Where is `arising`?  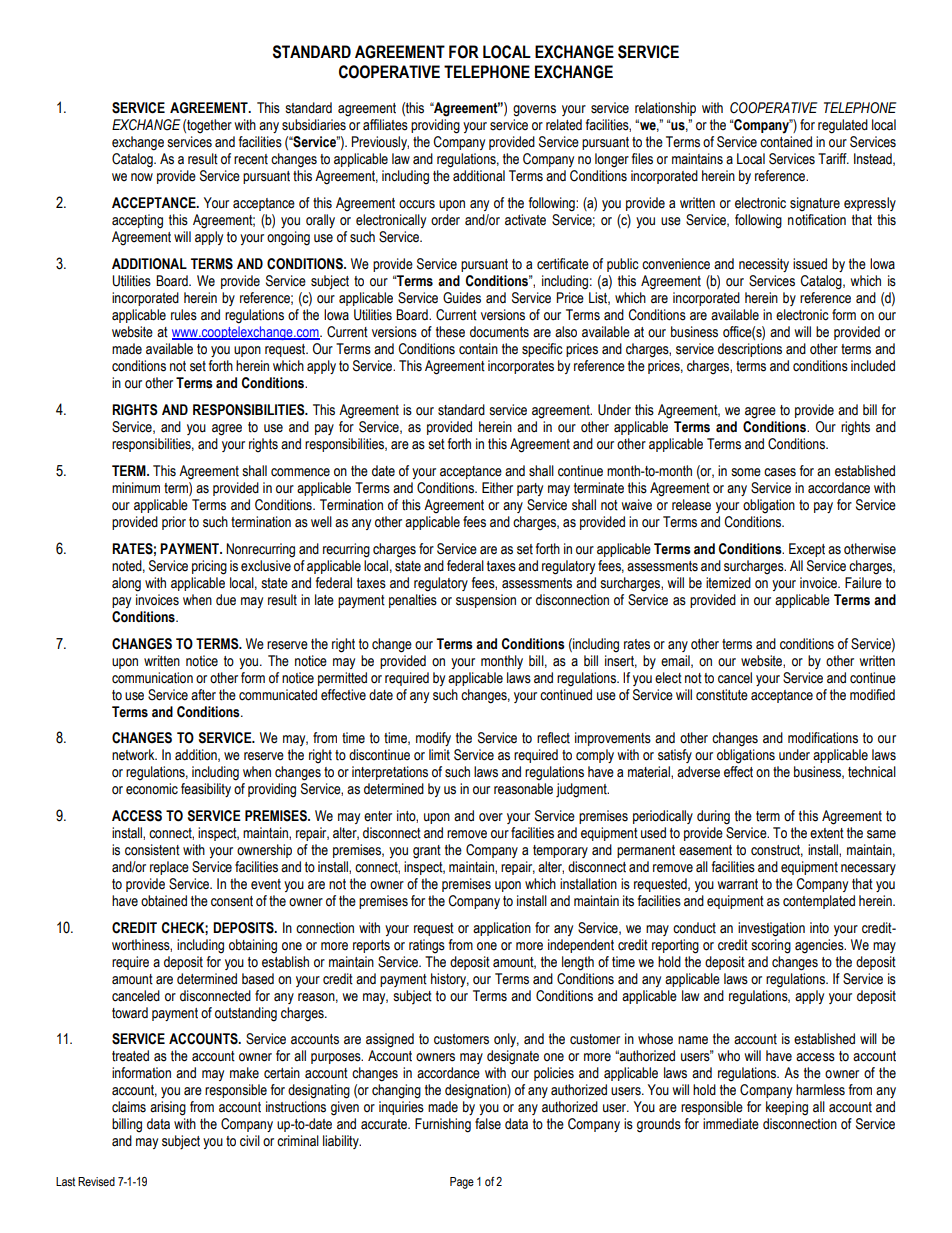 arising is located at coordinates (168, 1108).
